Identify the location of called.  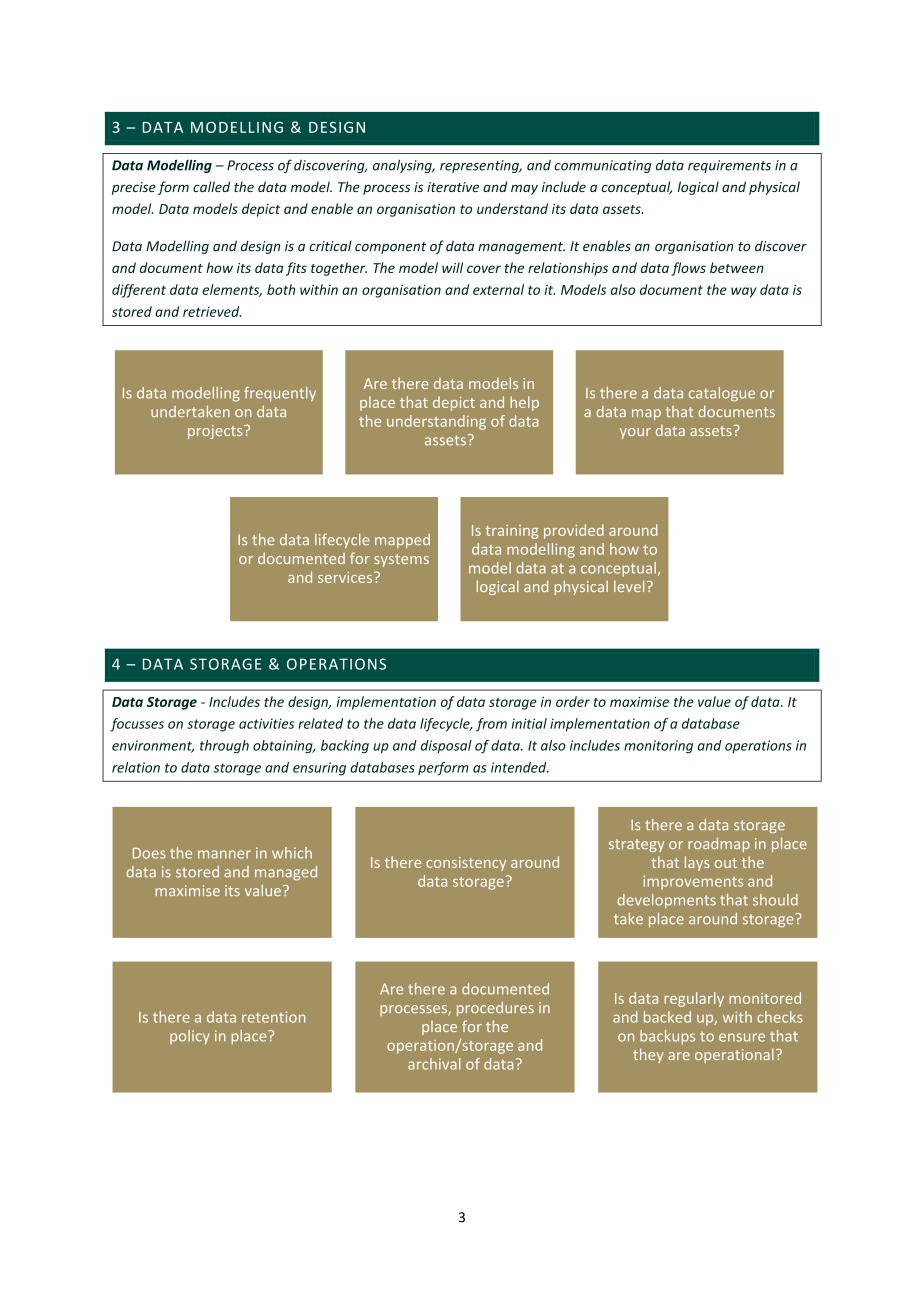
(211, 186).
